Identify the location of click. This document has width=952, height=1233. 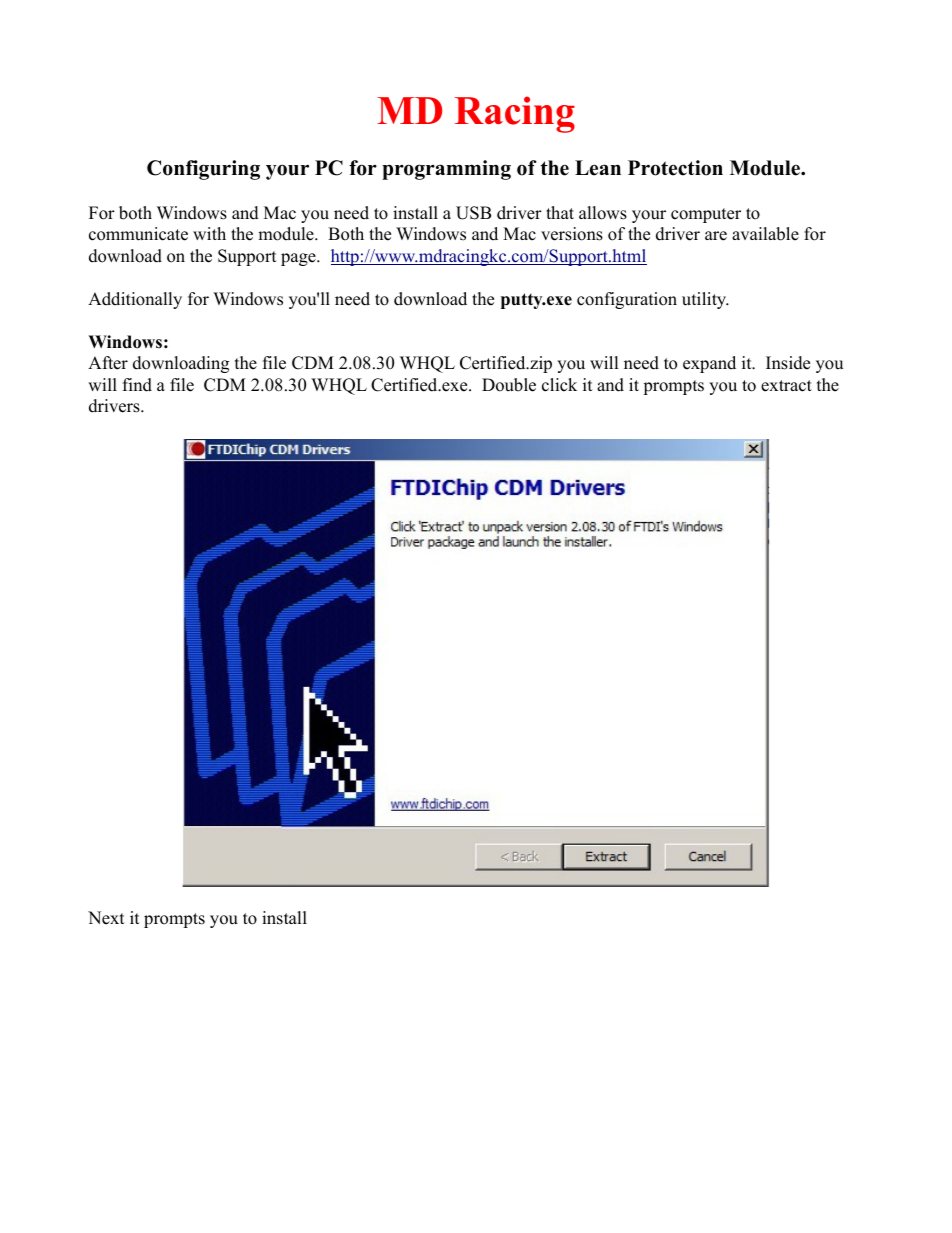
(559, 385).
